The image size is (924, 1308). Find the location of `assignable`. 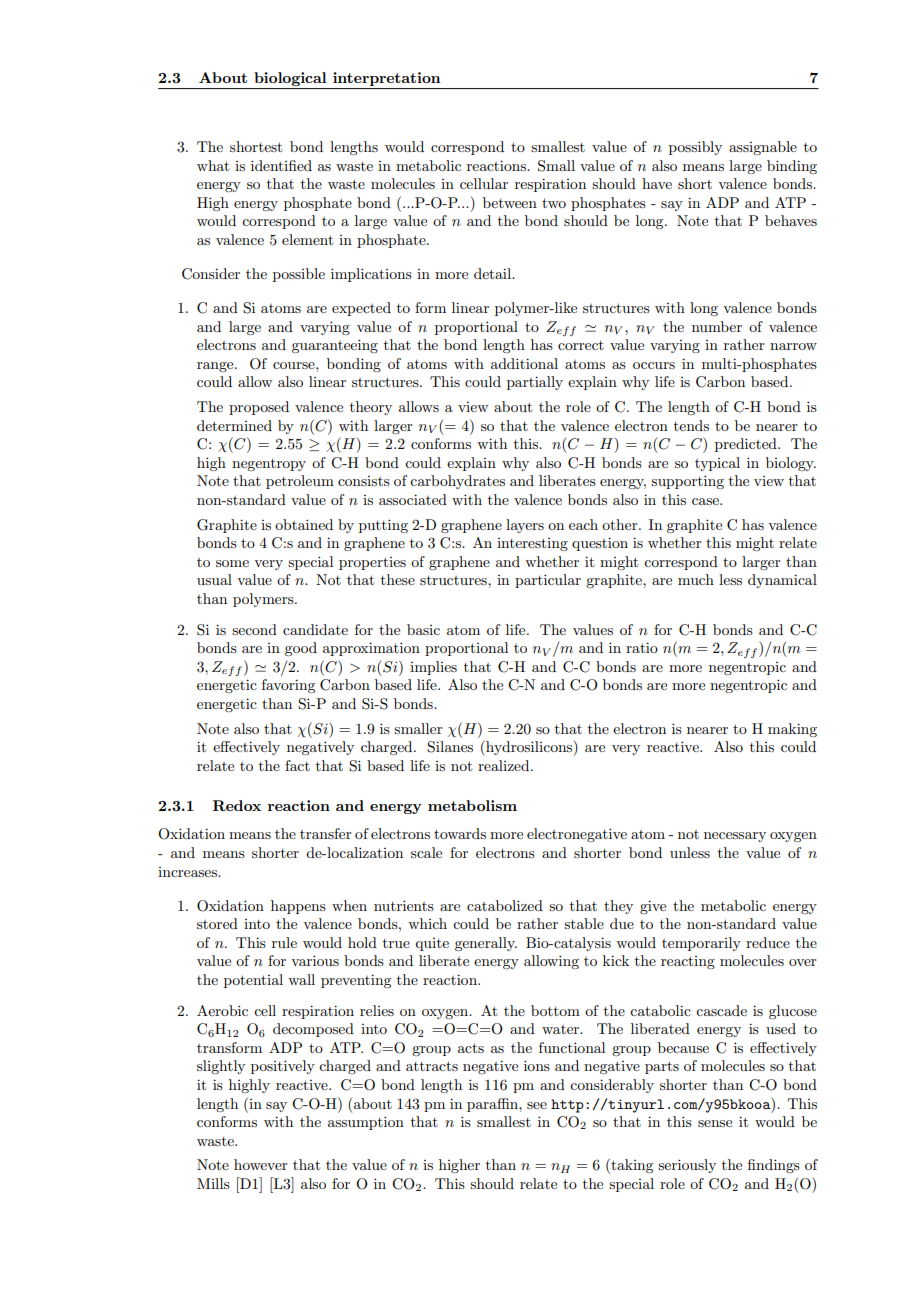

assignable is located at coordinates (763, 148).
